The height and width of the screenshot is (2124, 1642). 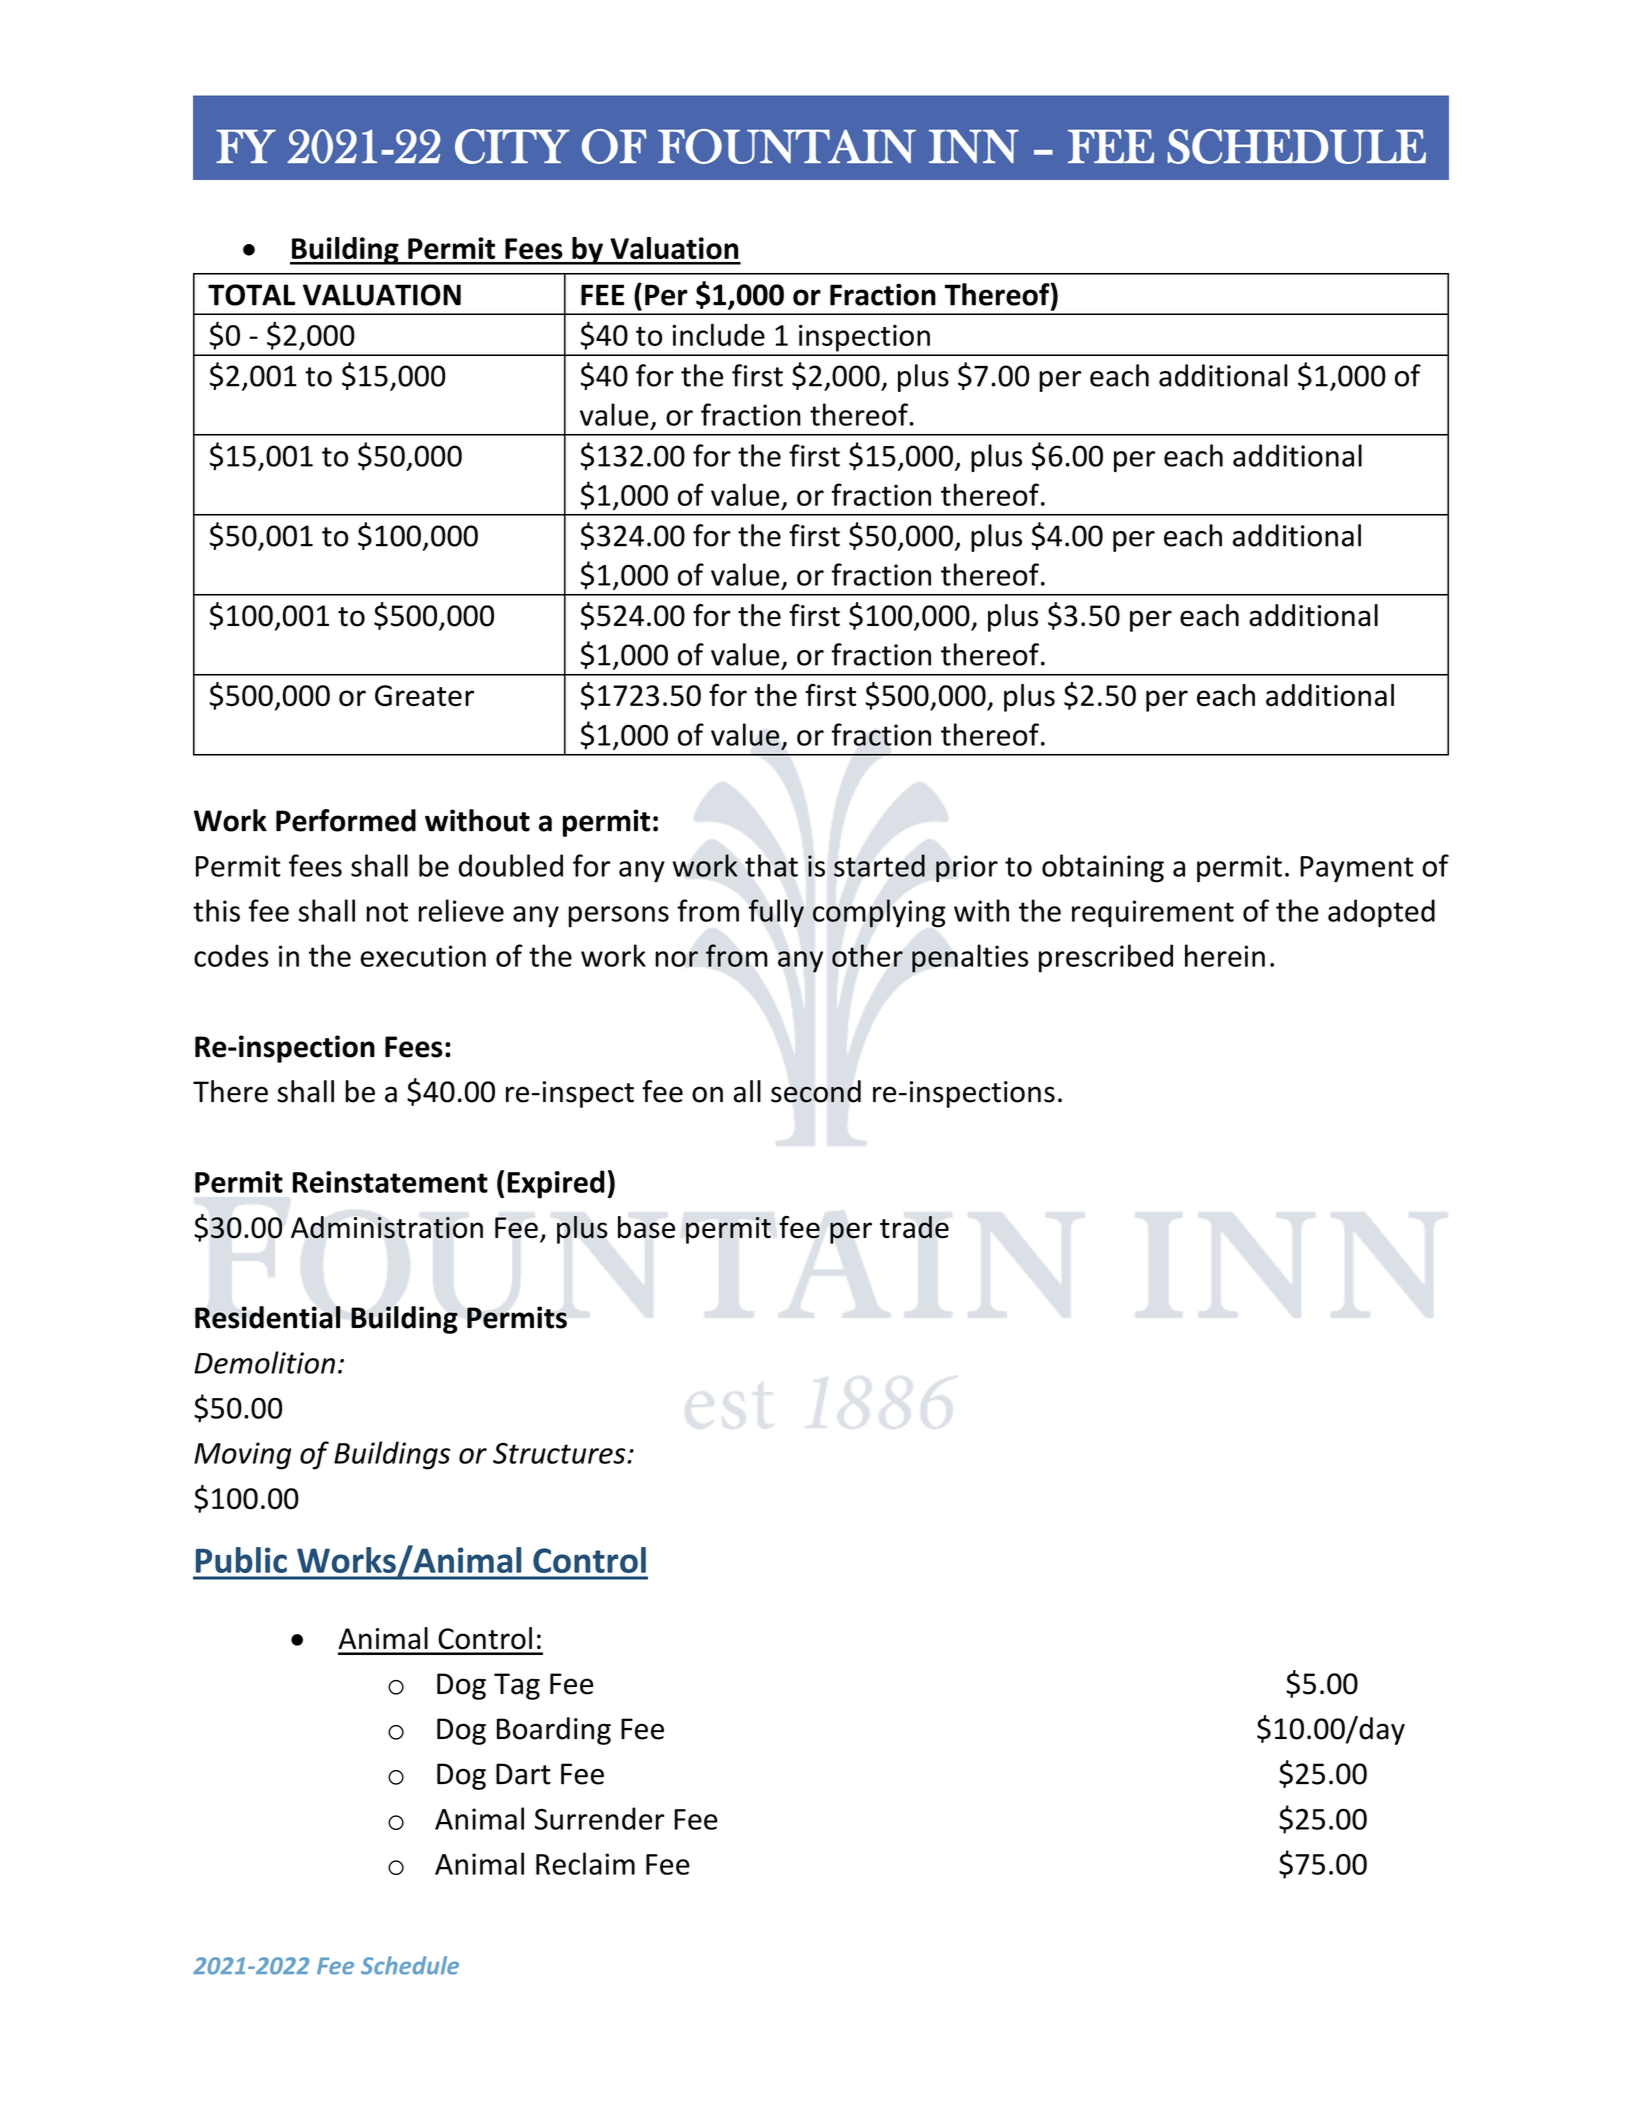 What do you see at coordinates (974, 146) in the screenshot?
I see `INN` at bounding box center [974, 146].
